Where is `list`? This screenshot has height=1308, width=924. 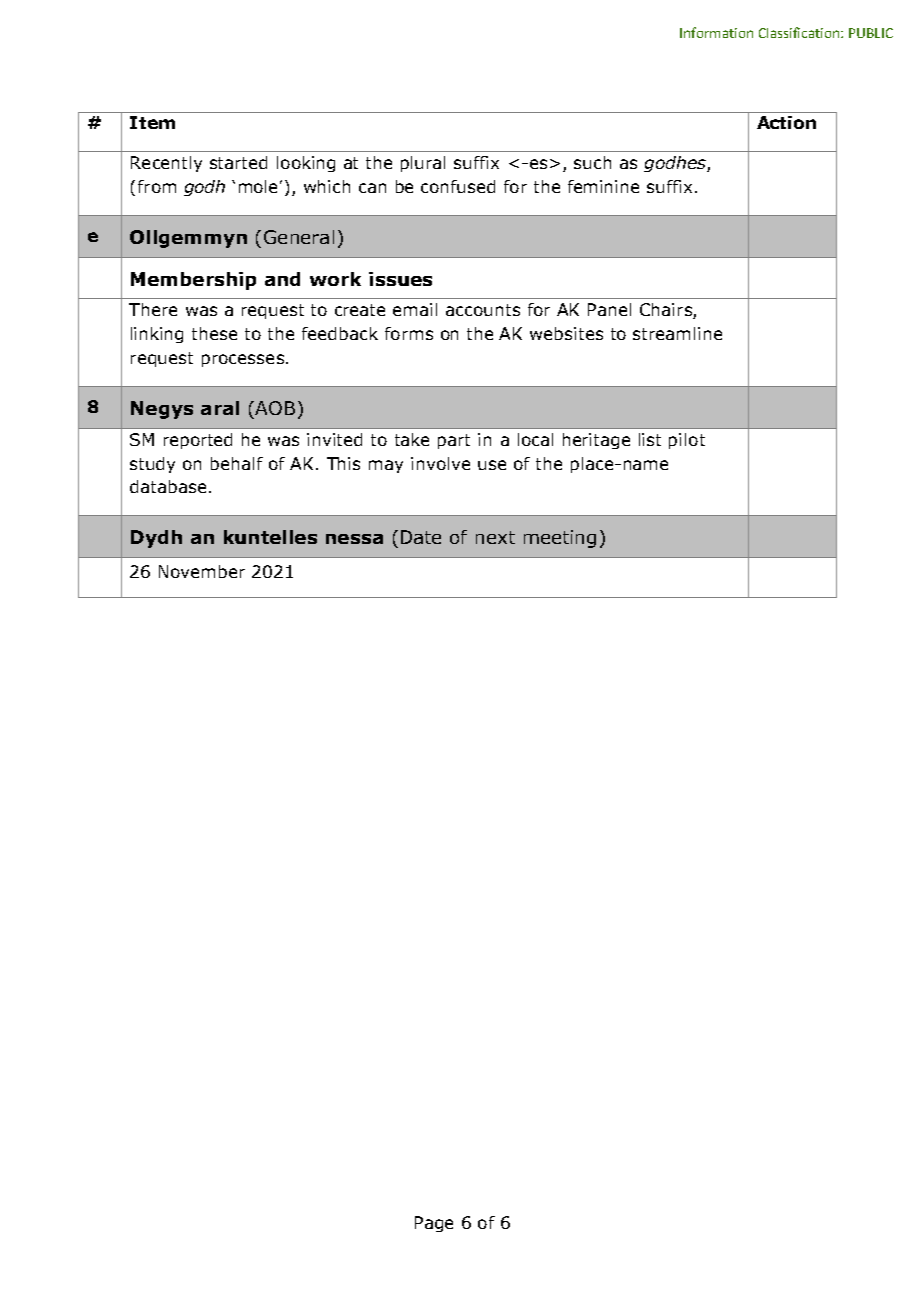 list is located at coordinates (650, 439).
